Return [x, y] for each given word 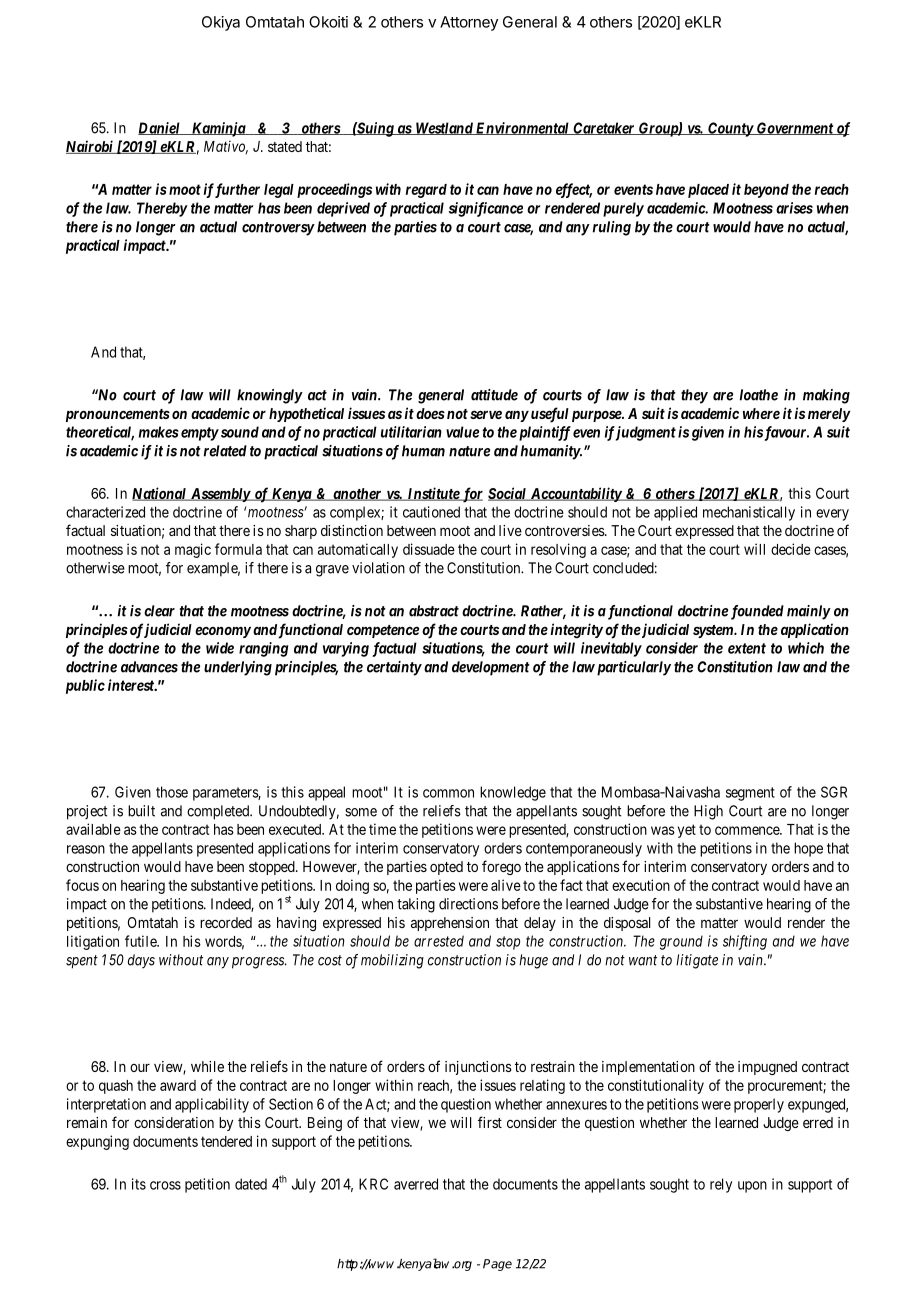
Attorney [469, 23]
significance [486, 209]
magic [193, 550]
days [141, 961]
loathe [759, 395]
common [448, 793]
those [172, 792]
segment [750, 794]
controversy [278, 229]
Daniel [160, 128]
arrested [439, 941]
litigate [697, 961]
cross [165, 1185]
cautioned [431, 512]
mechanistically [749, 513]
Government [794, 128]
